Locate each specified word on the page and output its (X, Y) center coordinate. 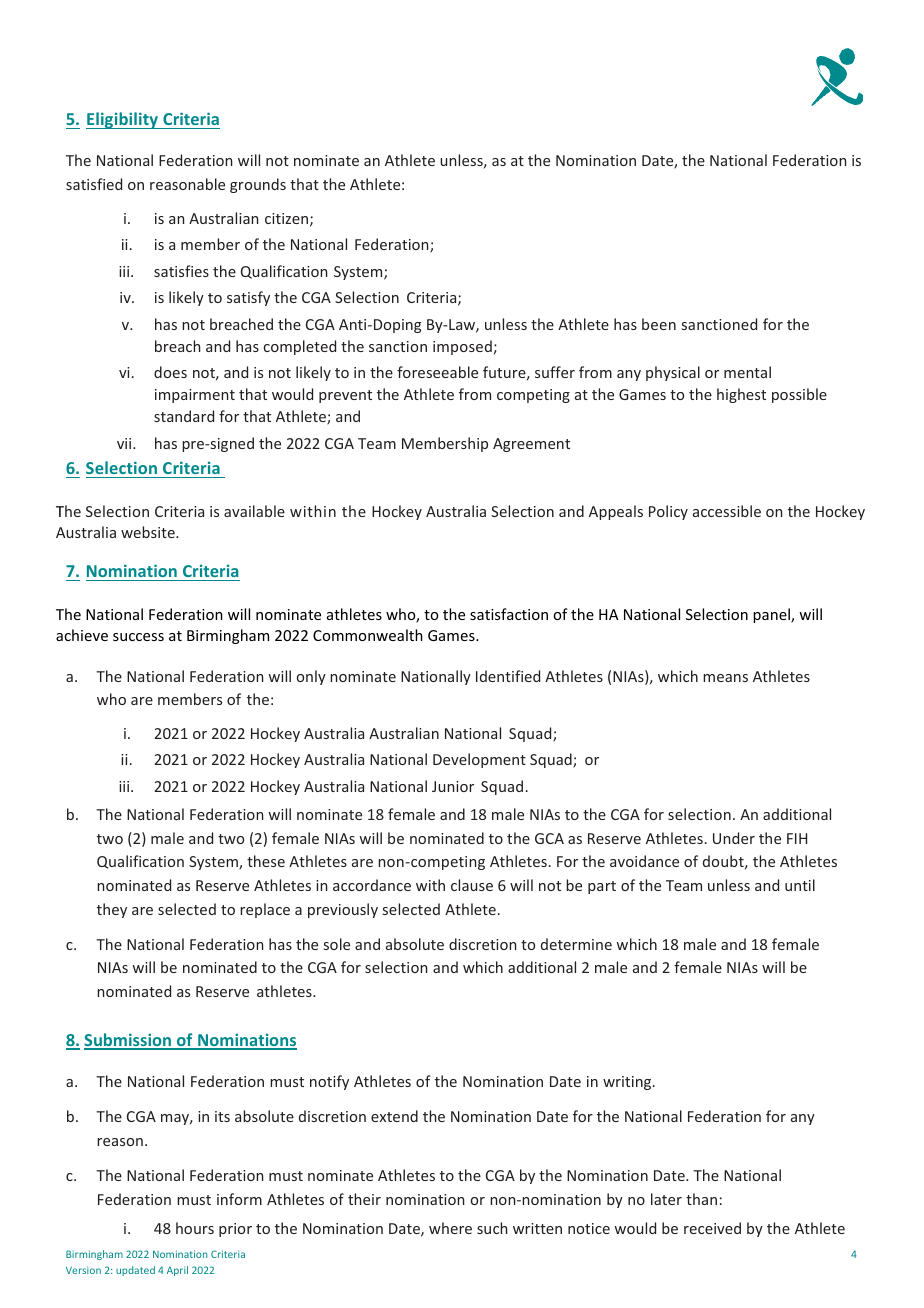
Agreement (531, 445)
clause (472, 885)
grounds (258, 185)
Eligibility (123, 120)
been (659, 324)
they (112, 910)
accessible (727, 511)
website (149, 532)
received (712, 1228)
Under (734, 838)
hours (195, 1228)
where (450, 1228)
